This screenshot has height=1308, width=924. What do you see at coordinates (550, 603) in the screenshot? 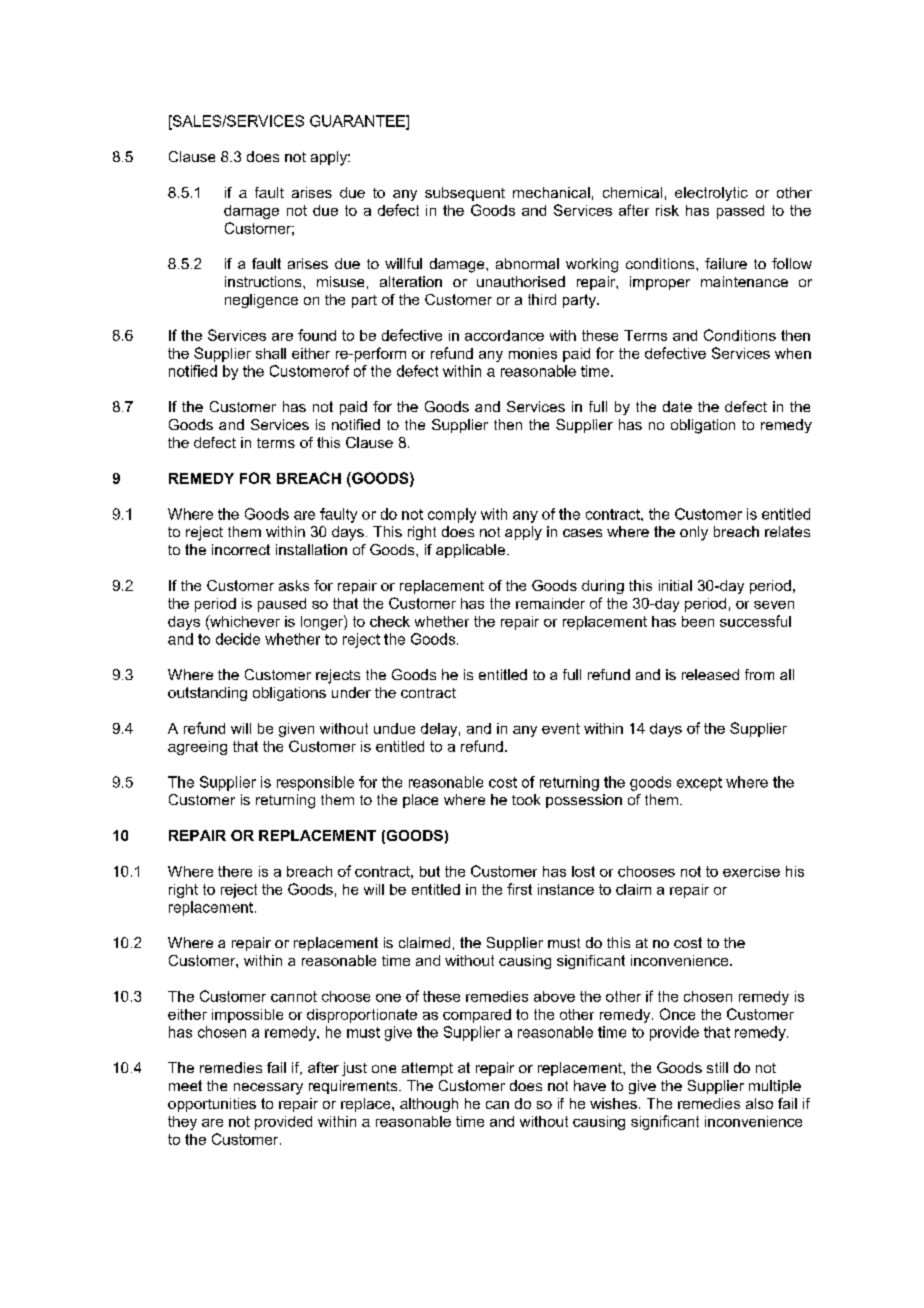
I see `remainder` at bounding box center [550, 603].
